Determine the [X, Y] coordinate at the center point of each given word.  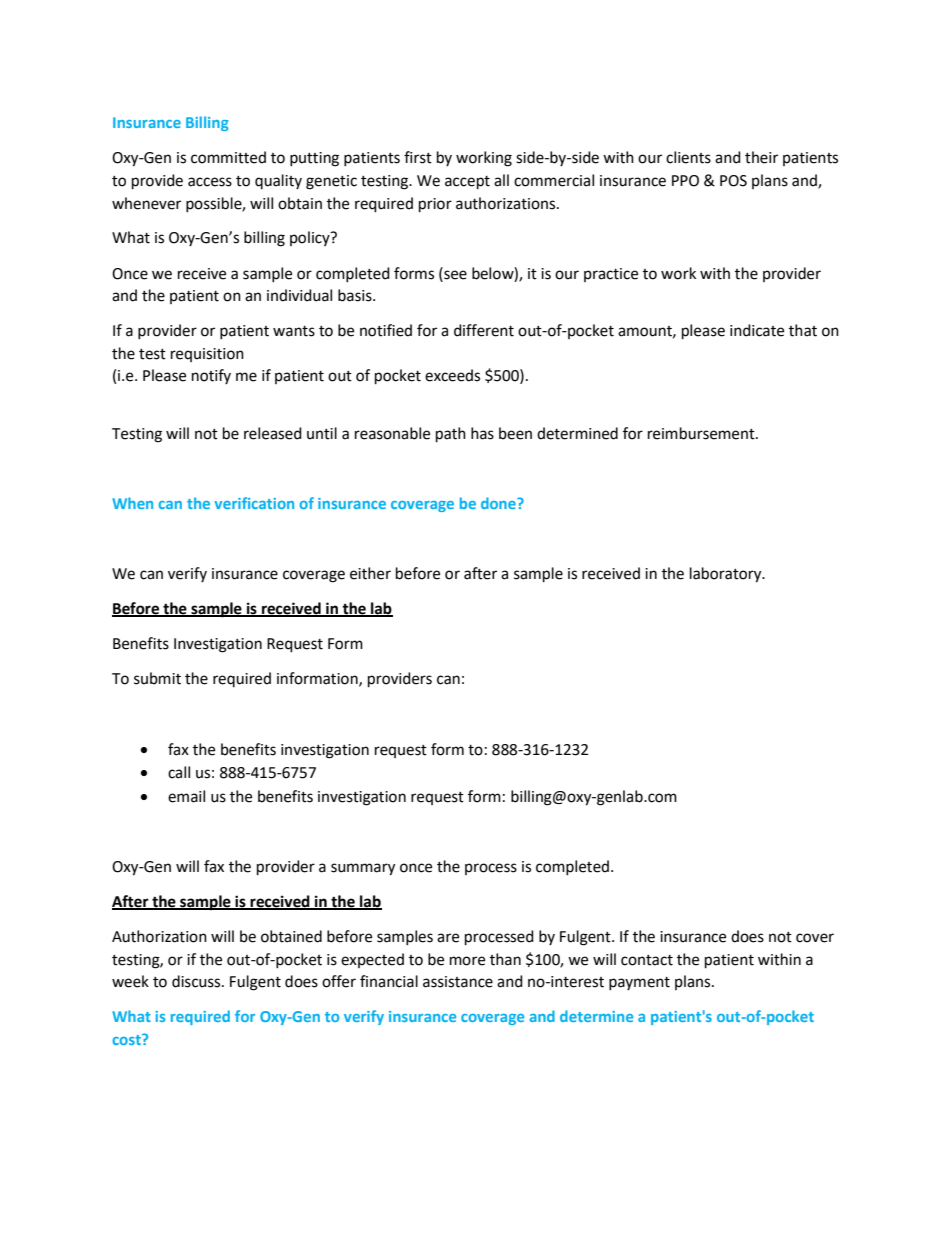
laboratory [727, 575]
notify [211, 376]
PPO [685, 181]
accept [467, 183]
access [210, 182]
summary [363, 869]
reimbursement [702, 433]
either [370, 573]
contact [647, 960]
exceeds [452, 375]
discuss [197, 981]
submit [157, 678]
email [186, 796]
